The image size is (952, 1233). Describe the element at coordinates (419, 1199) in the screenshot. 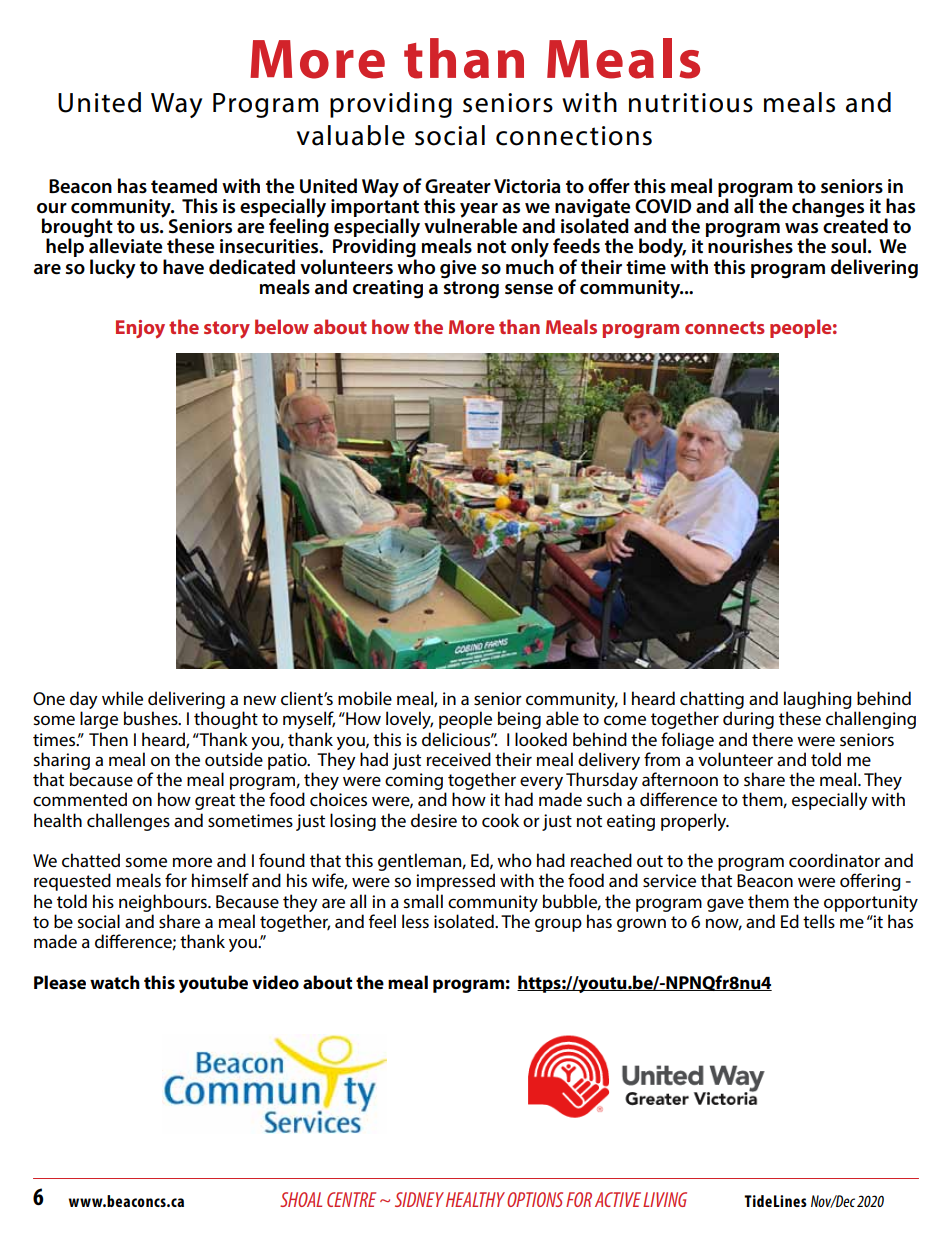

I see `SIDNEY` at that location.
